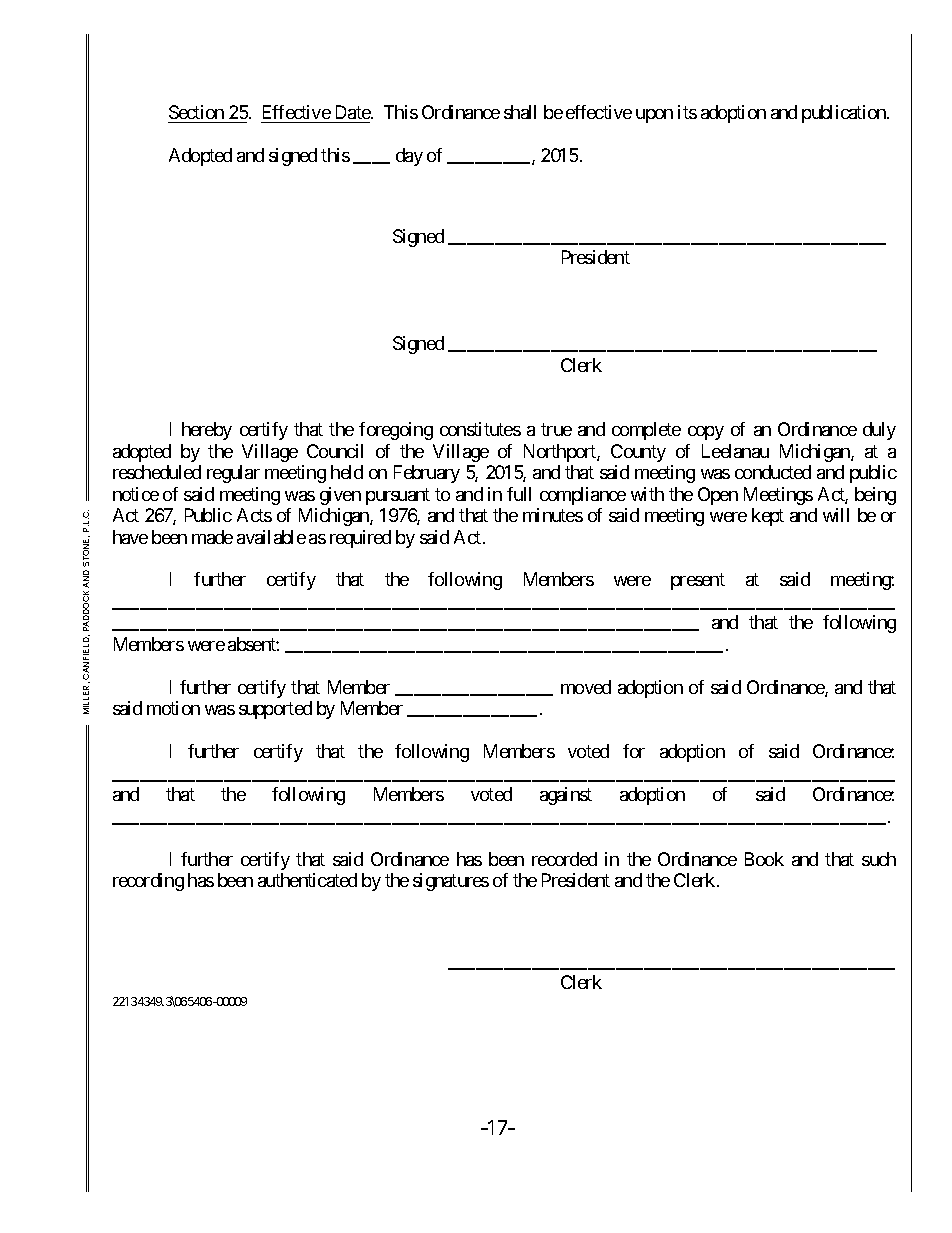 The width and height of the screenshot is (952, 1233). Describe the element at coordinates (148, 882) in the screenshot. I see `recording` at that location.
